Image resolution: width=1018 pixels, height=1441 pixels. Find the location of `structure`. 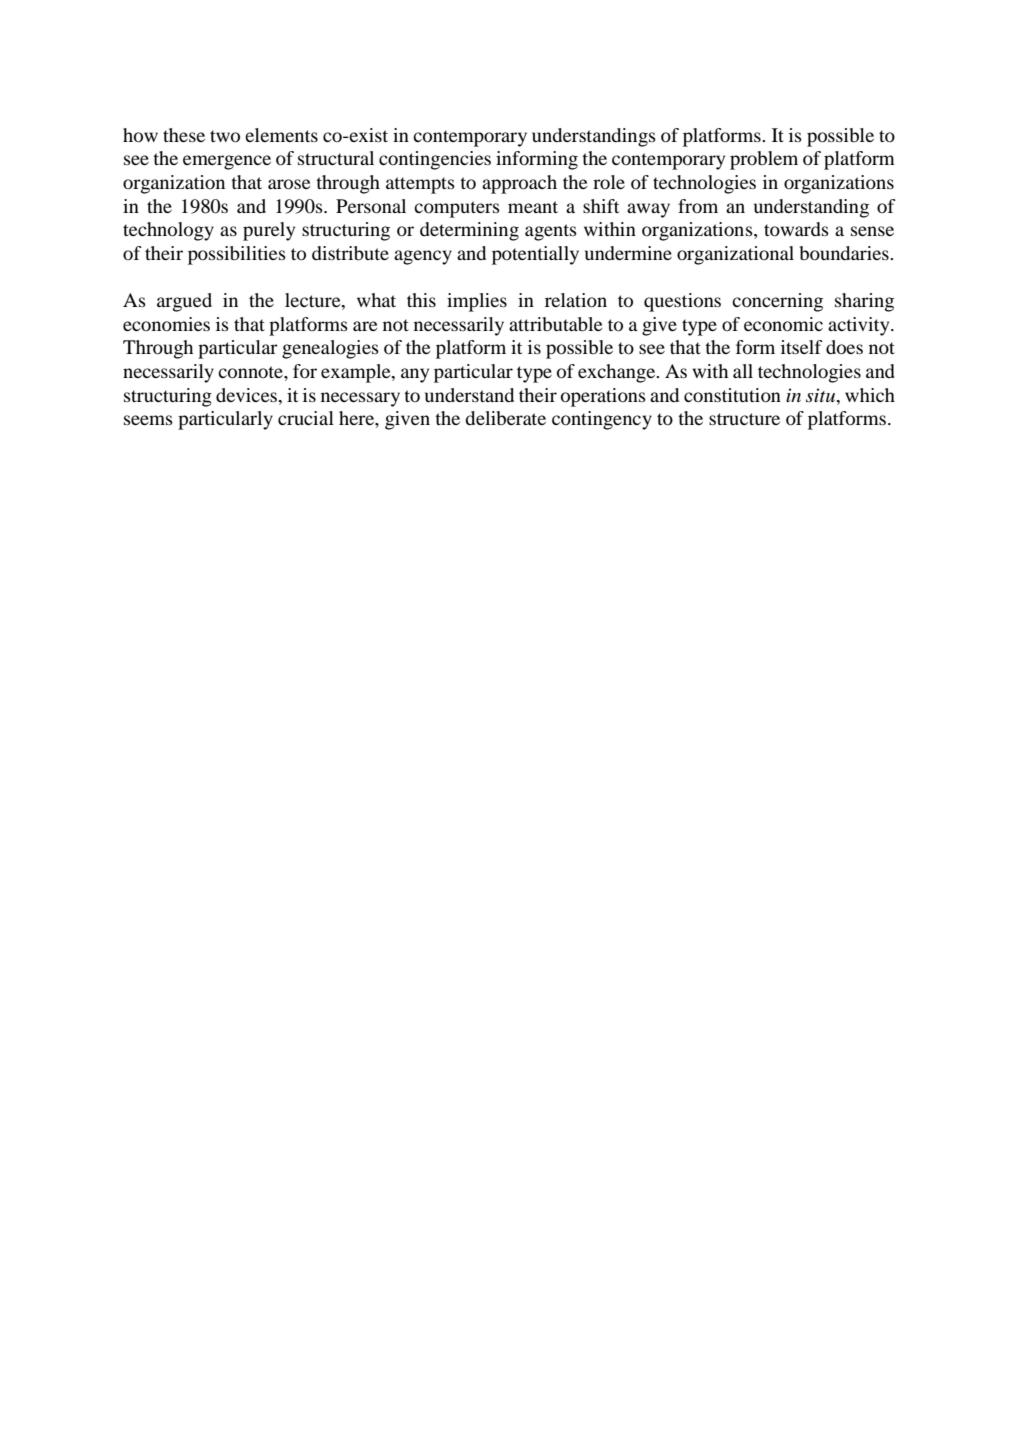

structure is located at coordinates (744, 419).
